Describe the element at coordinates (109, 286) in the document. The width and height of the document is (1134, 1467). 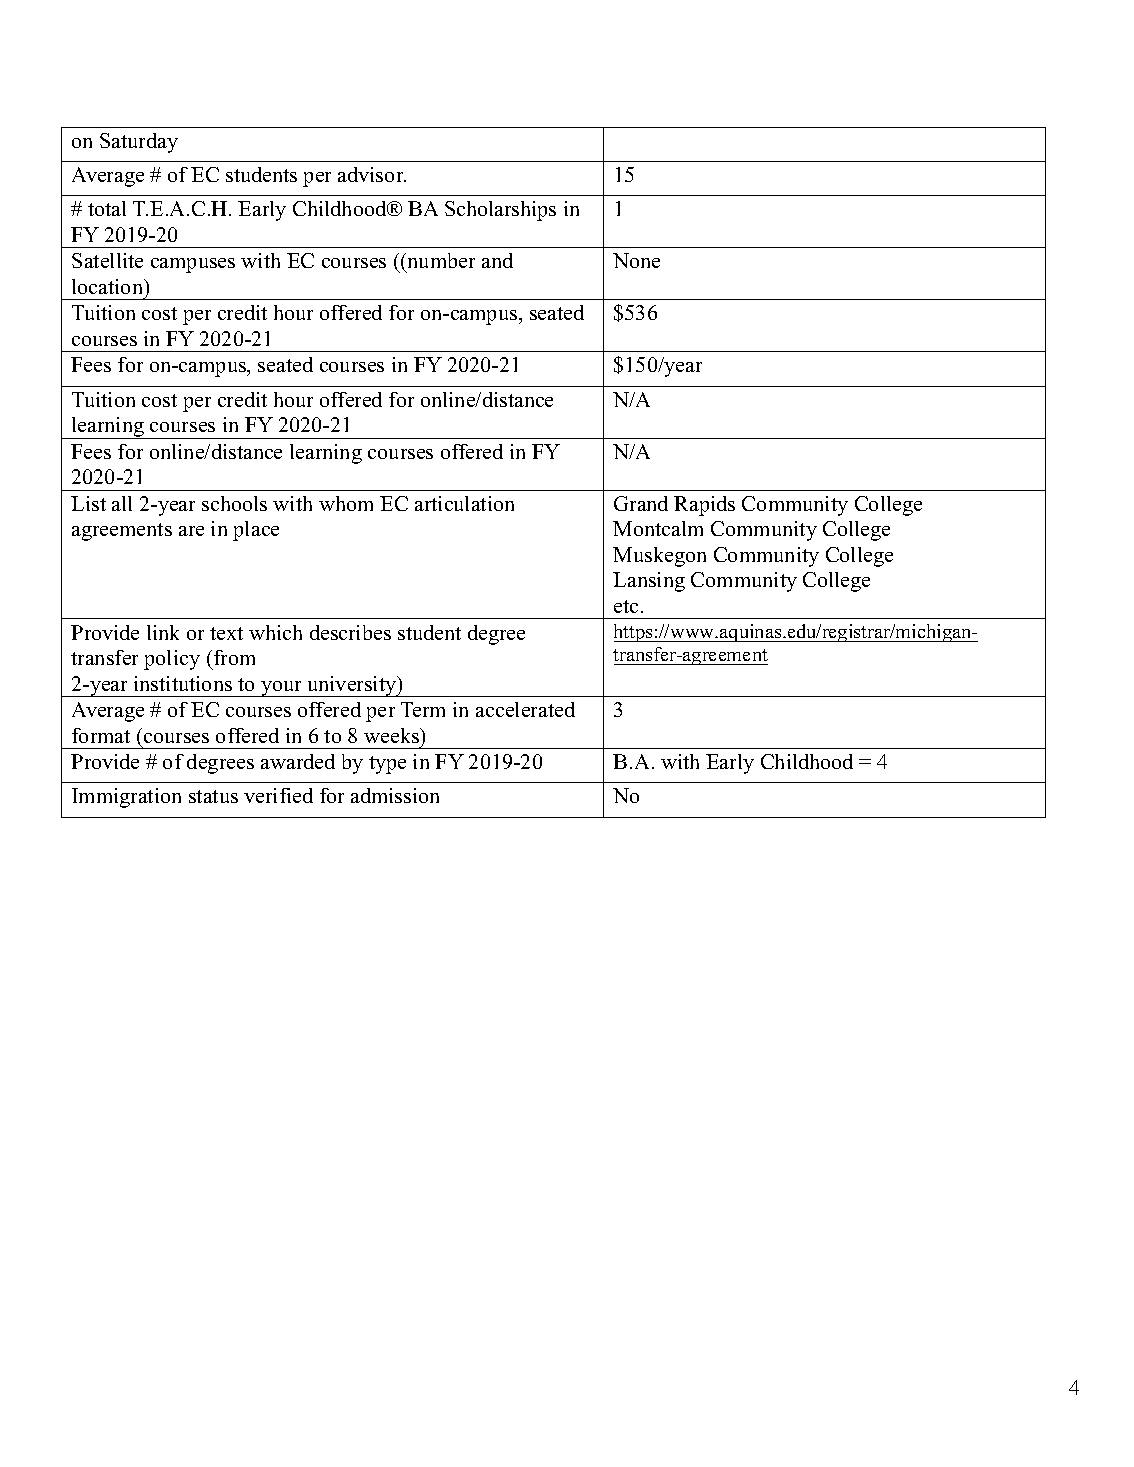
I see `location` at that location.
